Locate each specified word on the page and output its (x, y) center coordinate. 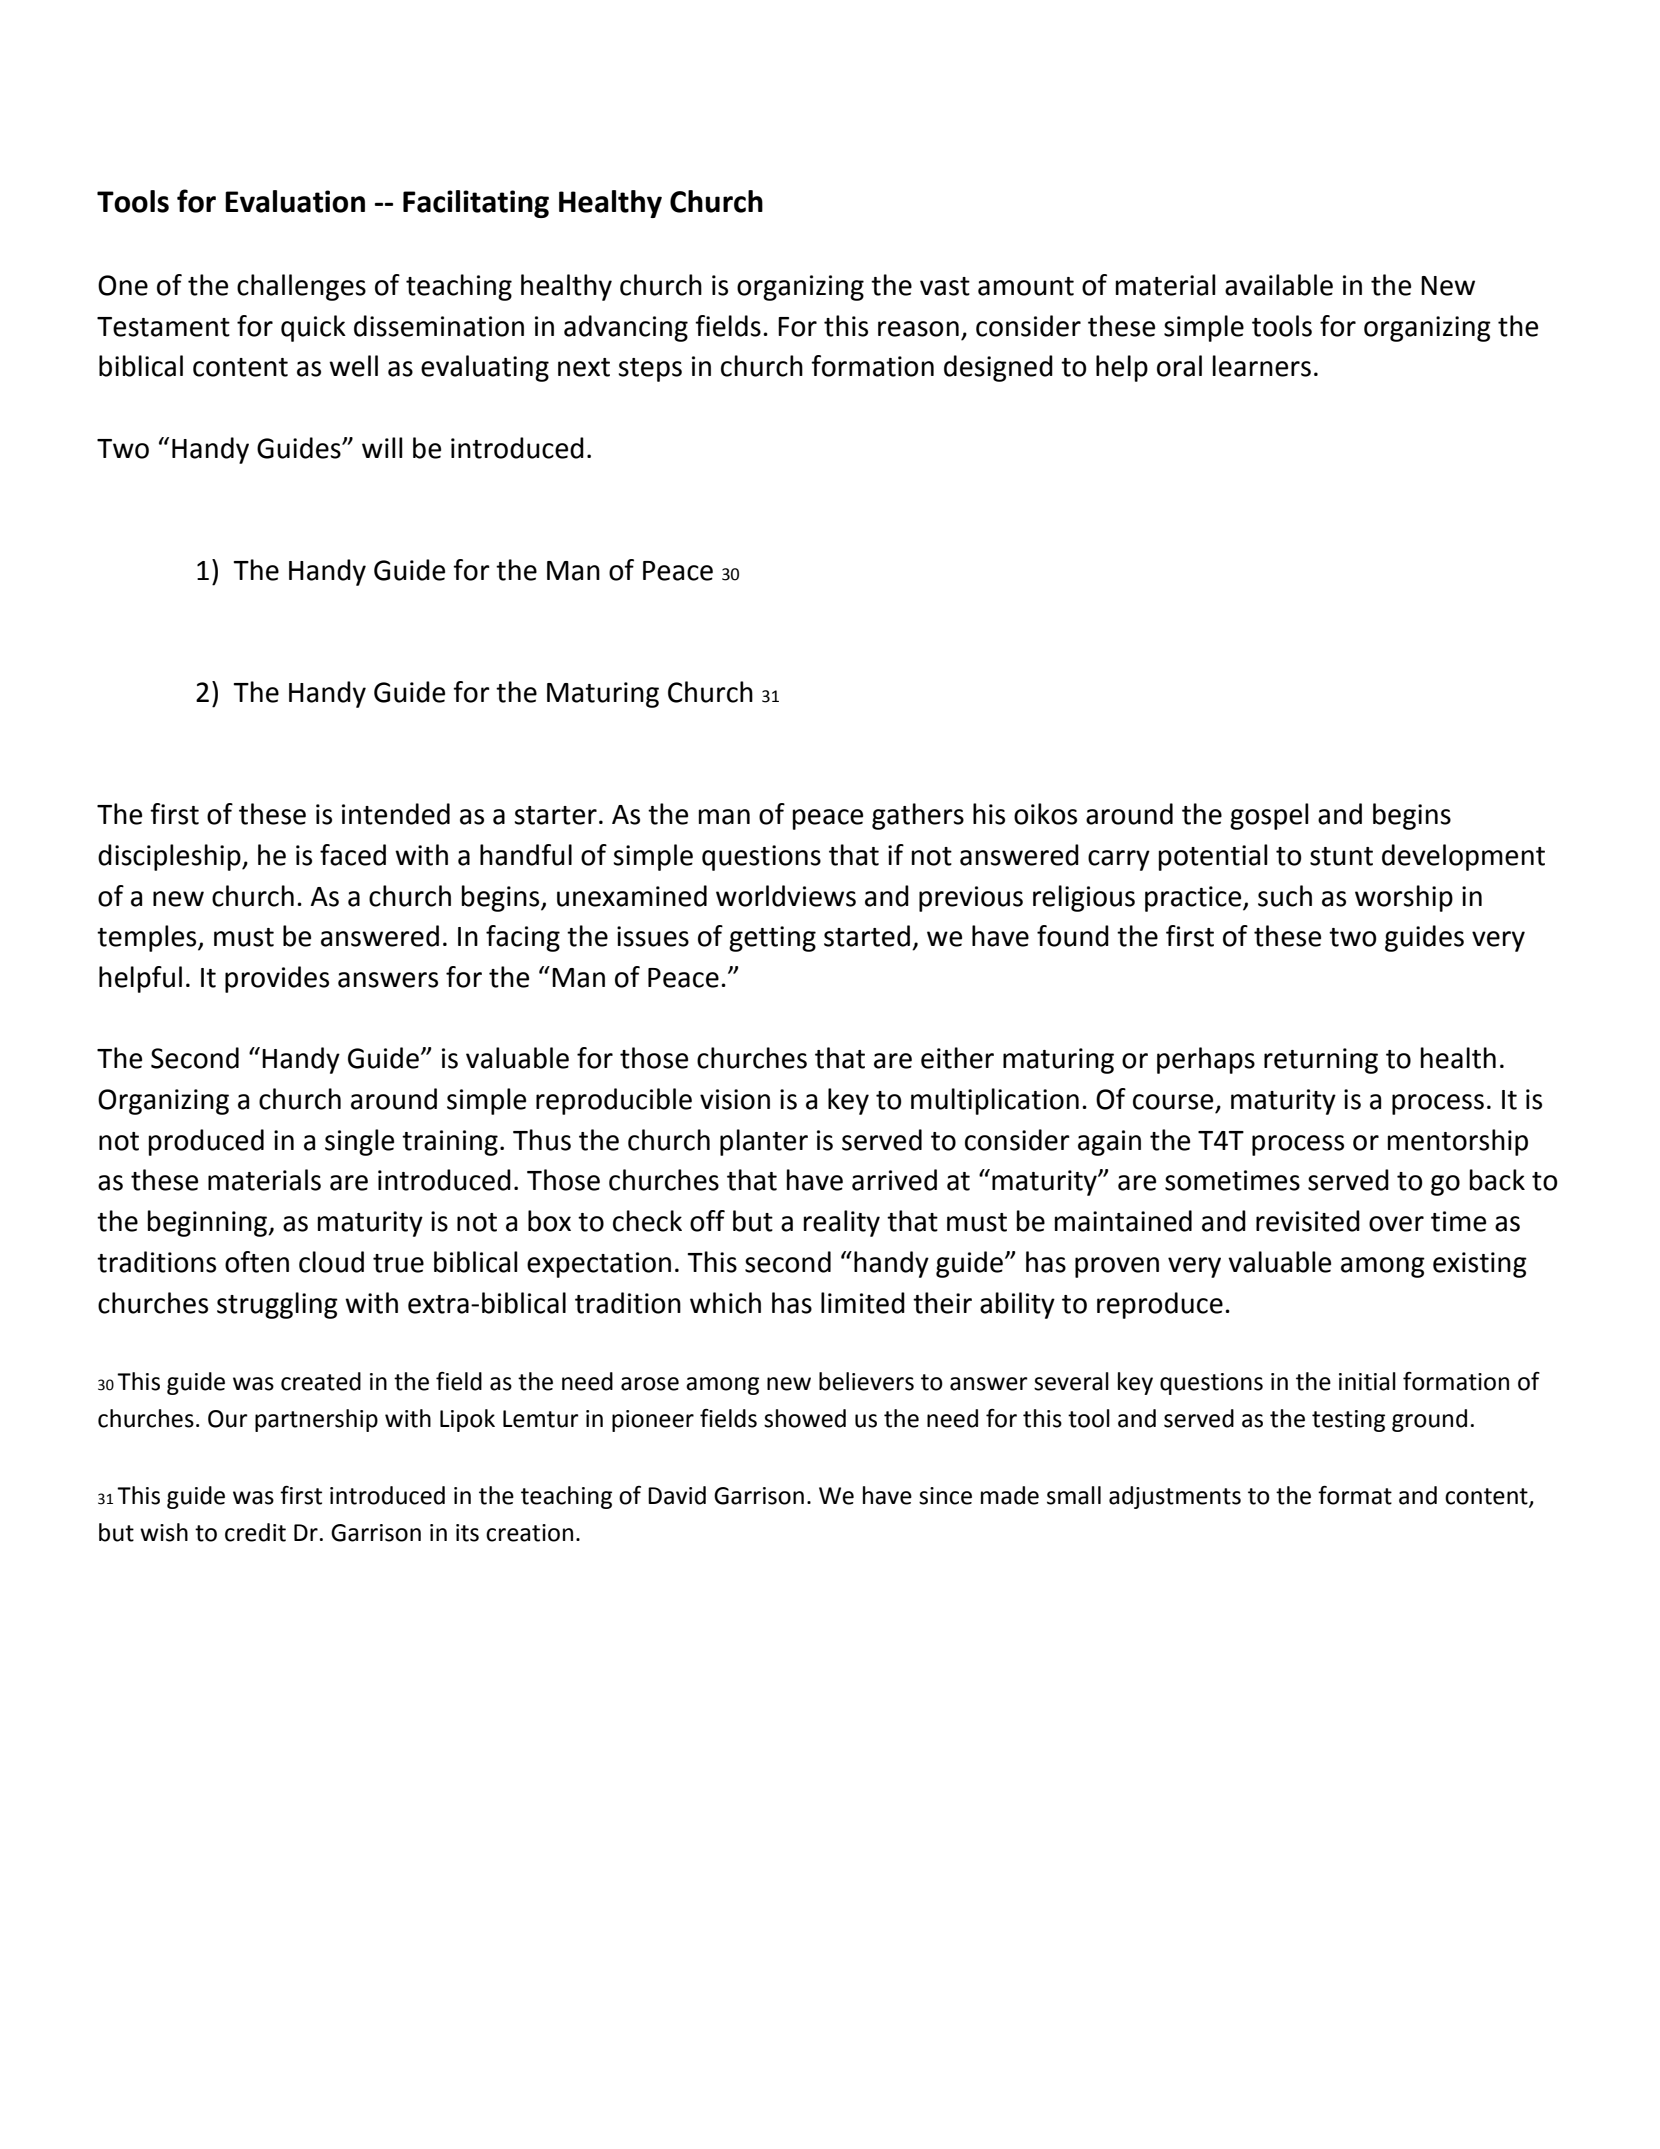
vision (735, 1099)
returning (1321, 1061)
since (945, 1496)
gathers (918, 816)
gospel (1269, 816)
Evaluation (295, 201)
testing (1348, 1421)
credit (255, 1532)
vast (945, 286)
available (1279, 285)
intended (396, 814)
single (359, 1142)
